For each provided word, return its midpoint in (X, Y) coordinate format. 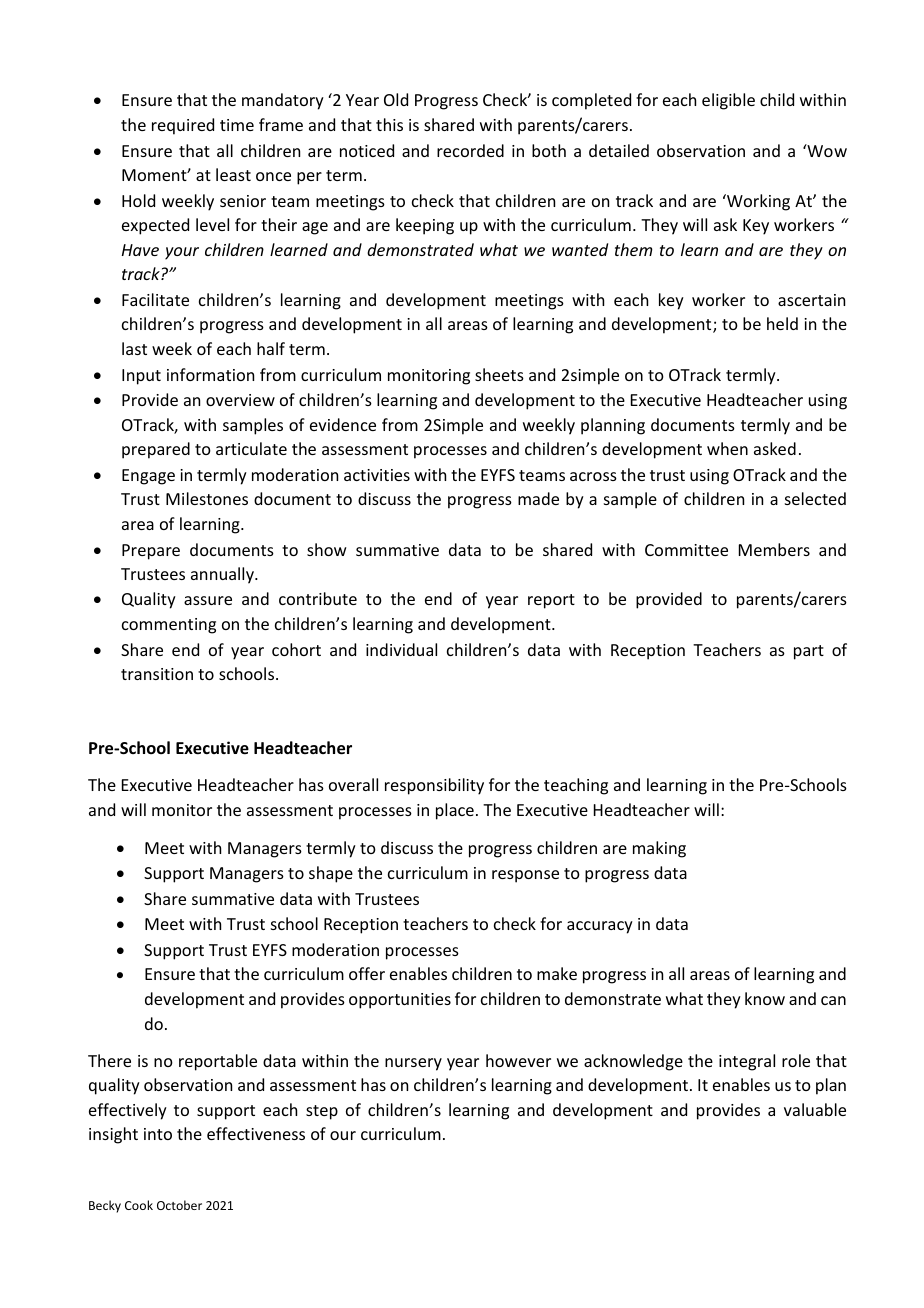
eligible (728, 101)
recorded (470, 150)
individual (401, 649)
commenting (169, 626)
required (183, 126)
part (809, 652)
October (179, 1205)
